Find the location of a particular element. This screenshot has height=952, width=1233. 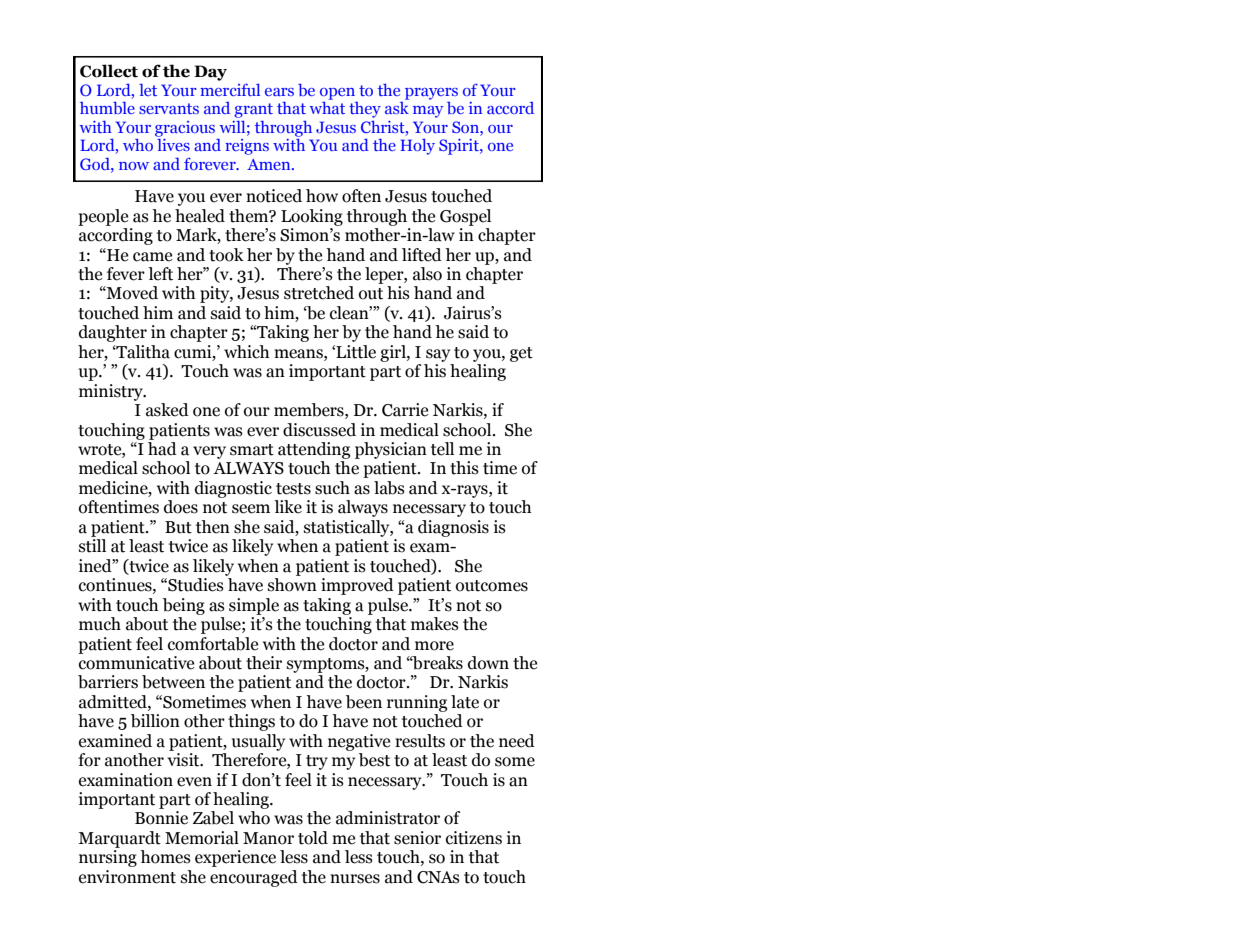

prayers is located at coordinates (431, 94).
